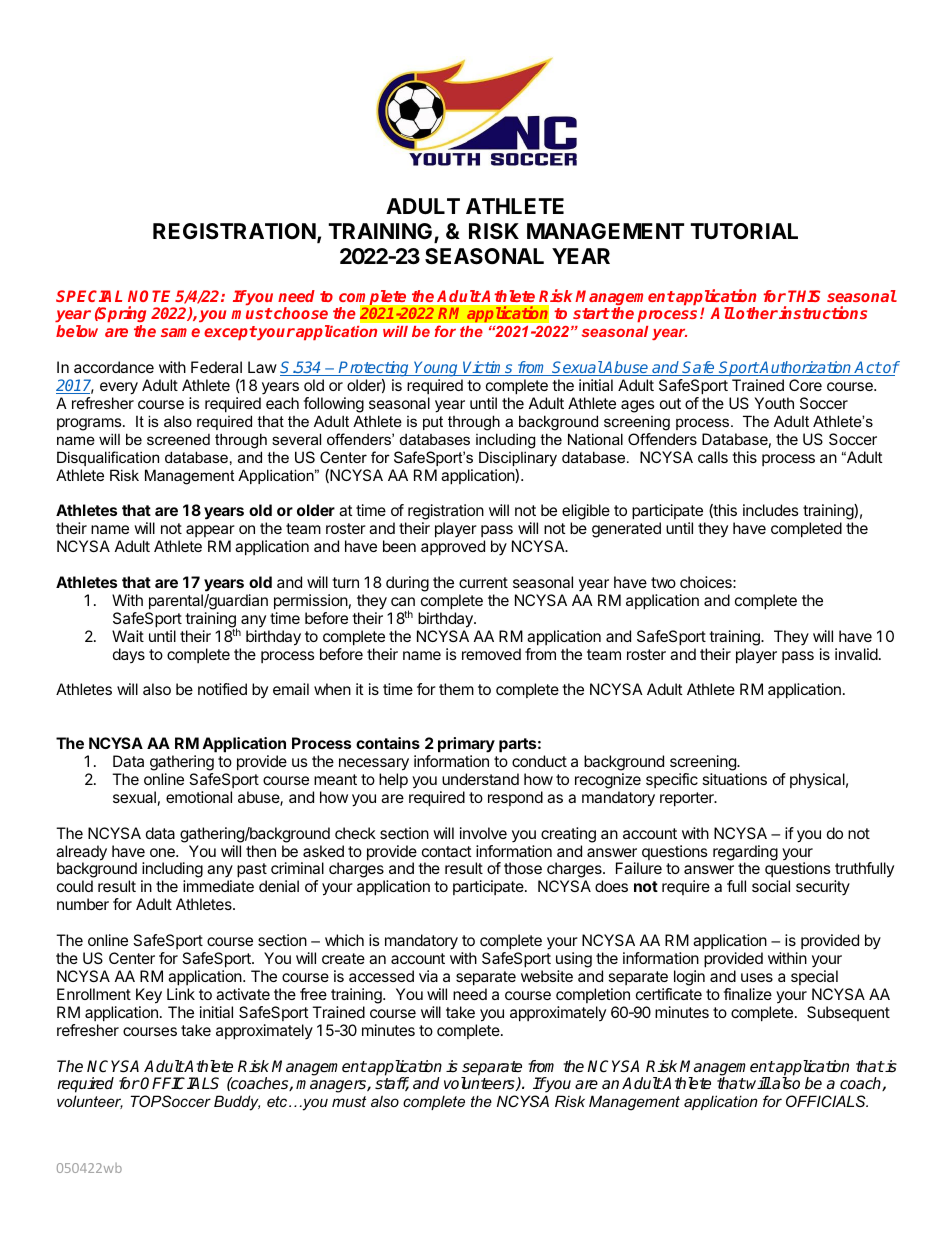 Image resolution: width=952 pixels, height=1233 pixels. I want to click on approved, so click(453, 548).
